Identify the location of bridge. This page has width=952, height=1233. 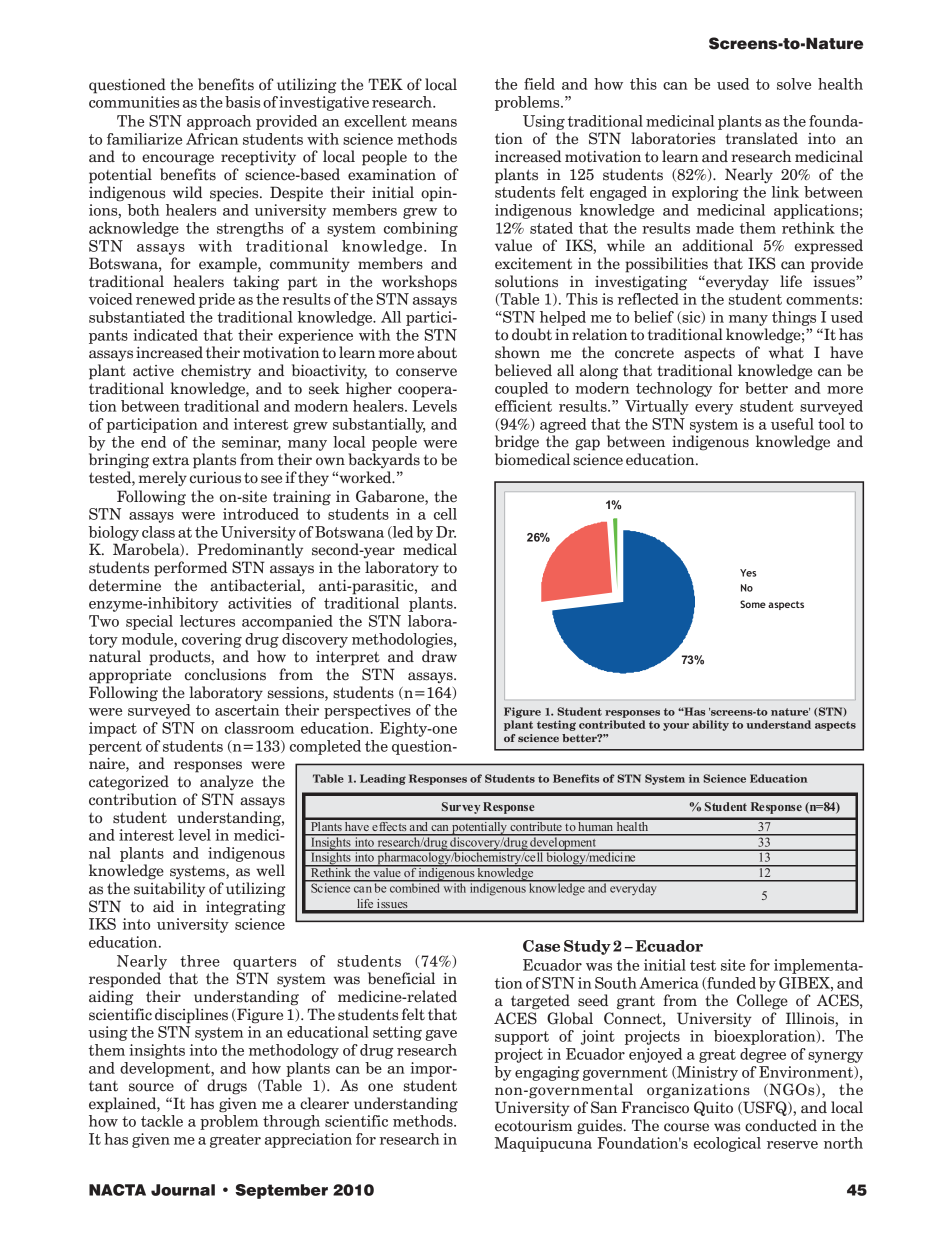
(517, 443).
